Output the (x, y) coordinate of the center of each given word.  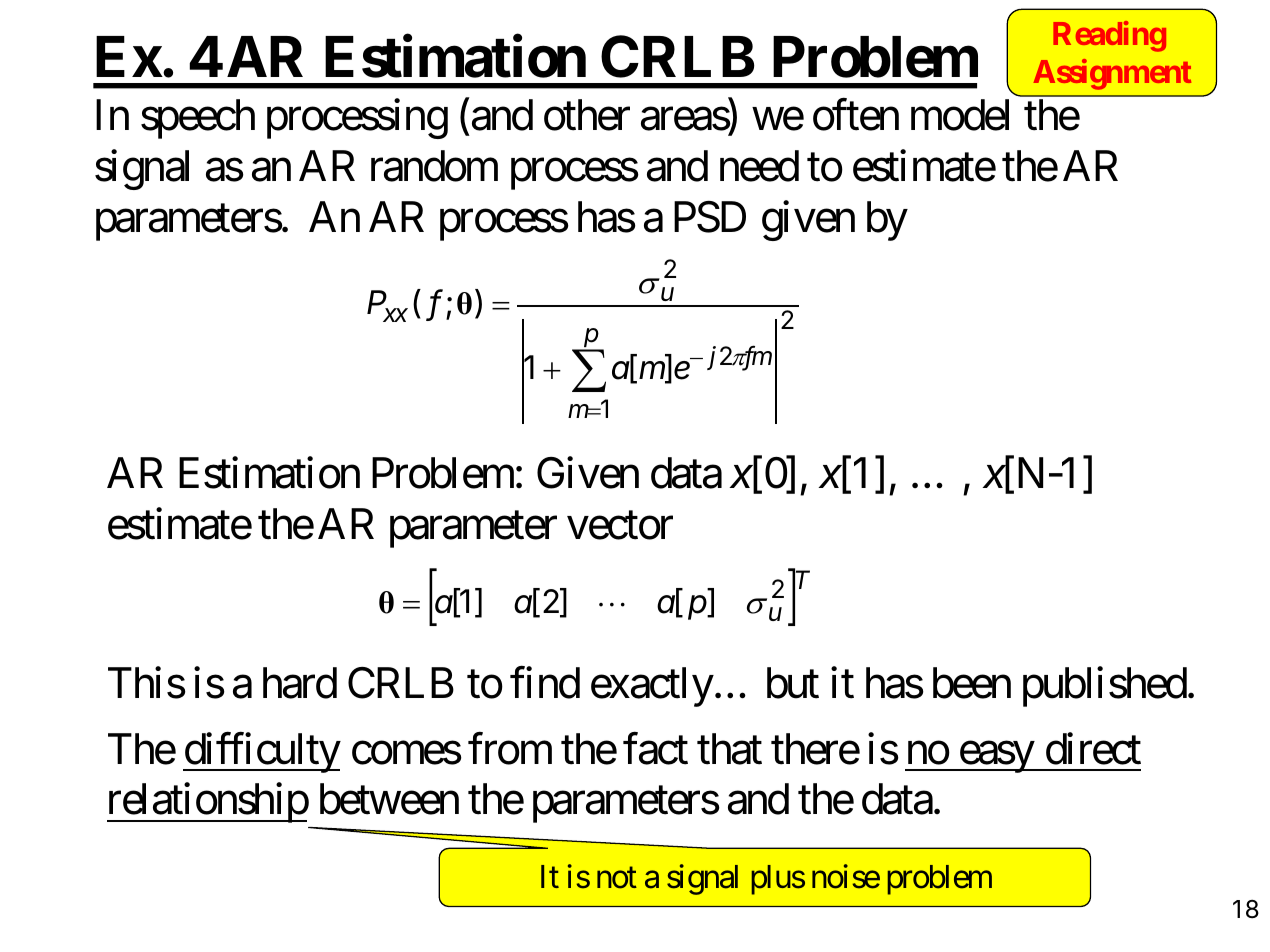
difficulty (262, 753)
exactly (652, 687)
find (545, 683)
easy (996, 757)
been (972, 683)
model (960, 115)
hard (300, 683)
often (856, 115)
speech (198, 119)
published (1105, 687)
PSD (710, 217)
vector (620, 526)
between (389, 799)
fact (655, 749)
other (587, 115)
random (434, 166)
